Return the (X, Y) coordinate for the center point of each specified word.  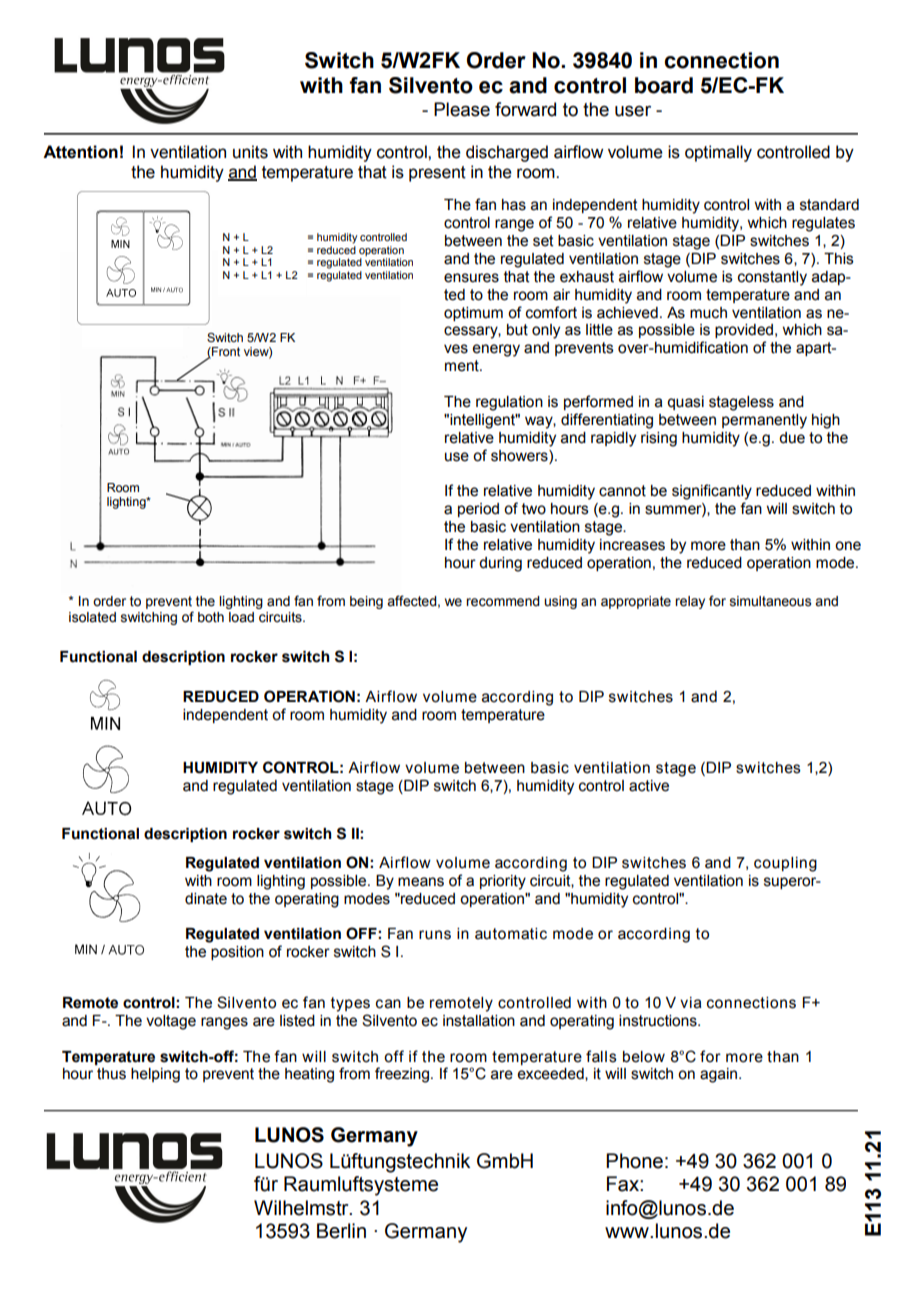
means (421, 882)
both (211, 617)
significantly (712, 492)
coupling (785, 864)
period (478, 510)
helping (155, 1075)
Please (462, 109)
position (237, 953)
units (250, 152)
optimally (718, 153)
